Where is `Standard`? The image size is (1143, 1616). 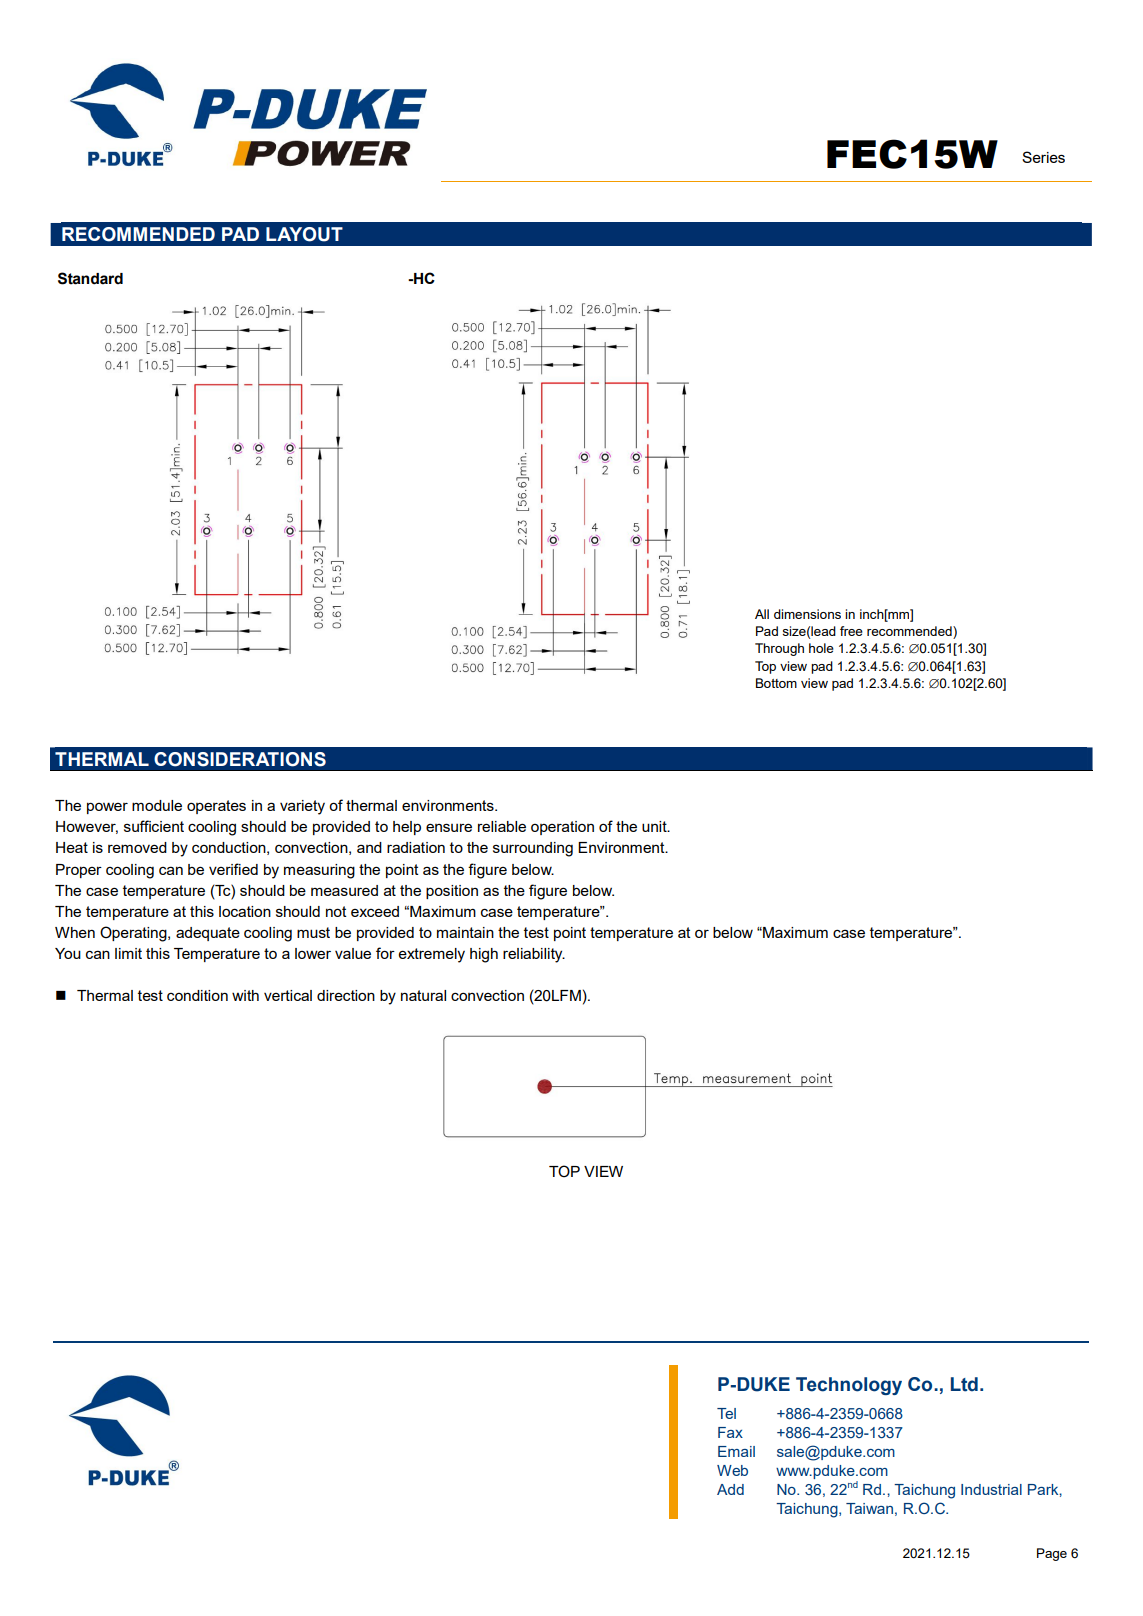 Standard is located at coordinates (90, 278).
